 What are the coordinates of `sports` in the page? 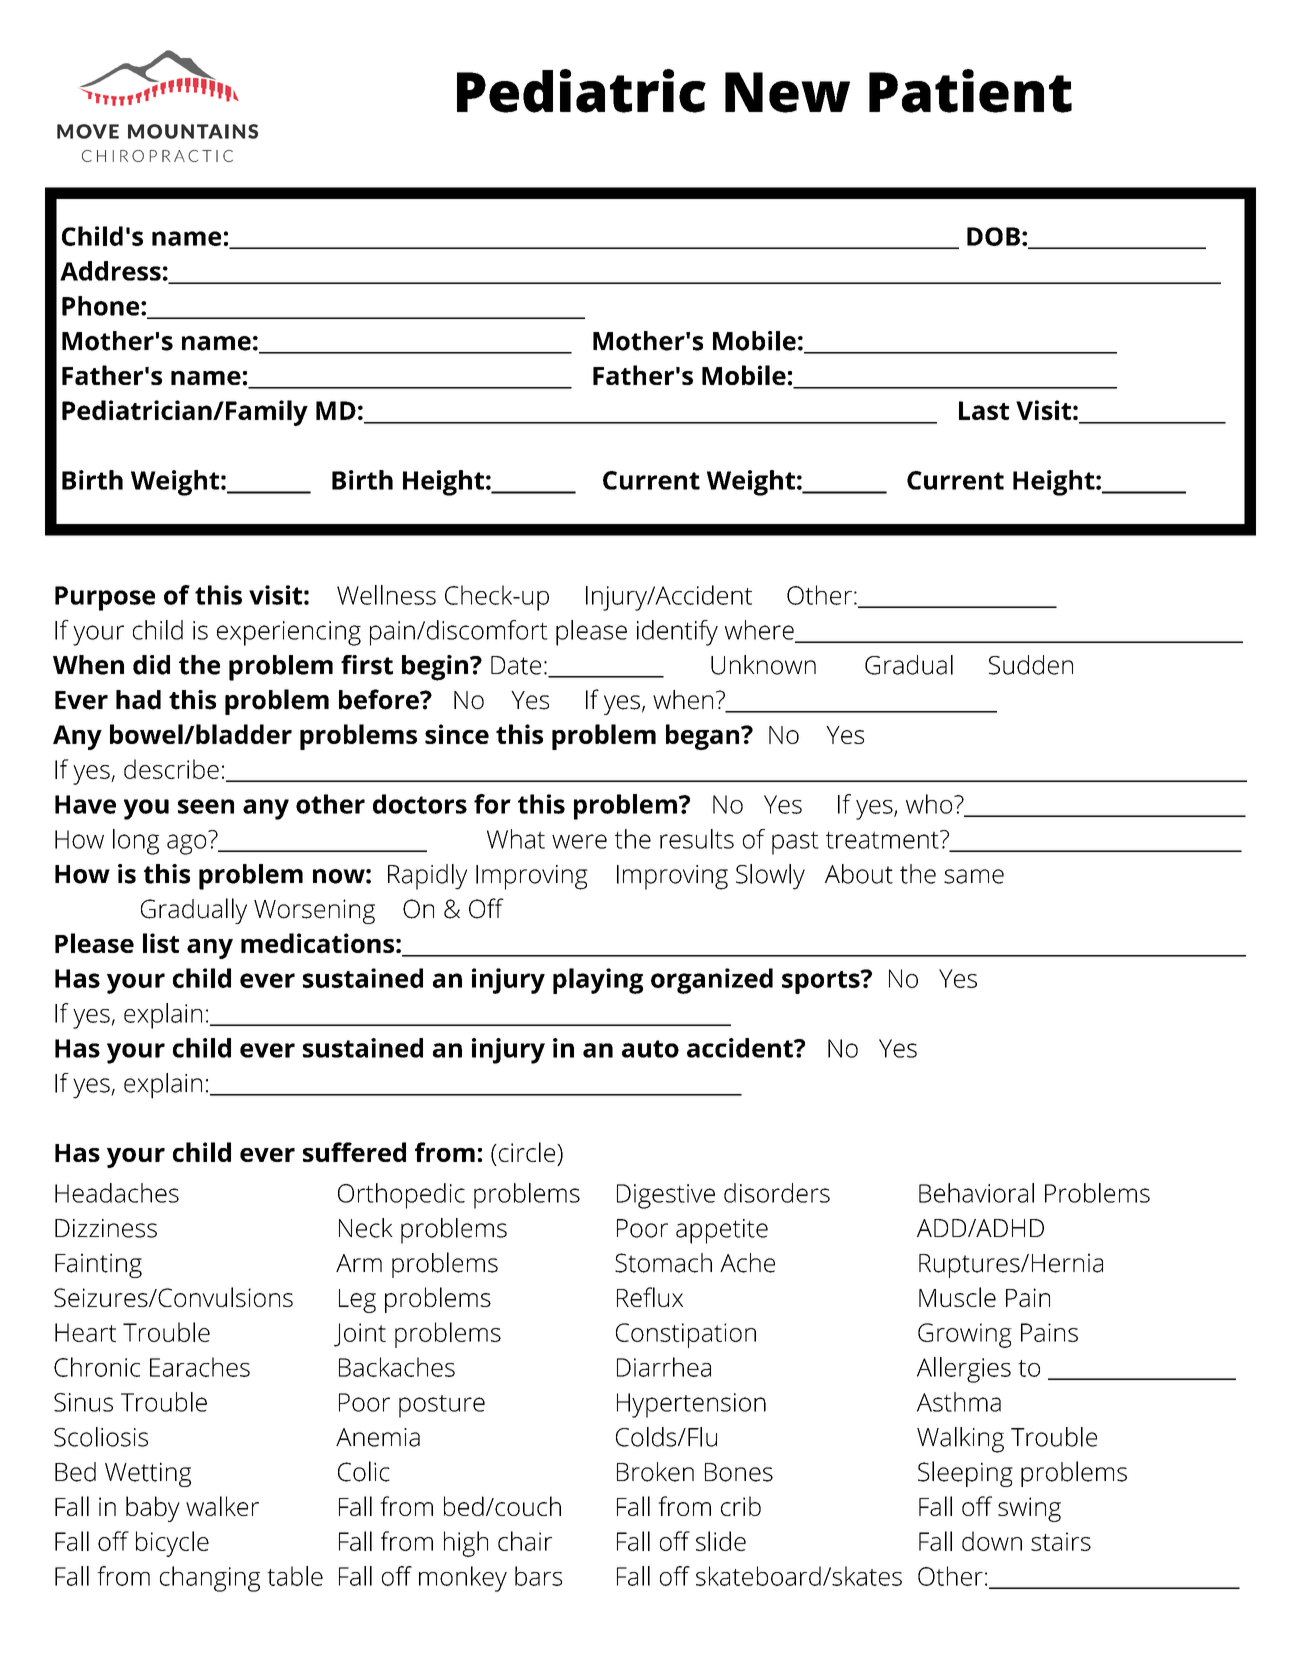 It's located at (822, 982).
